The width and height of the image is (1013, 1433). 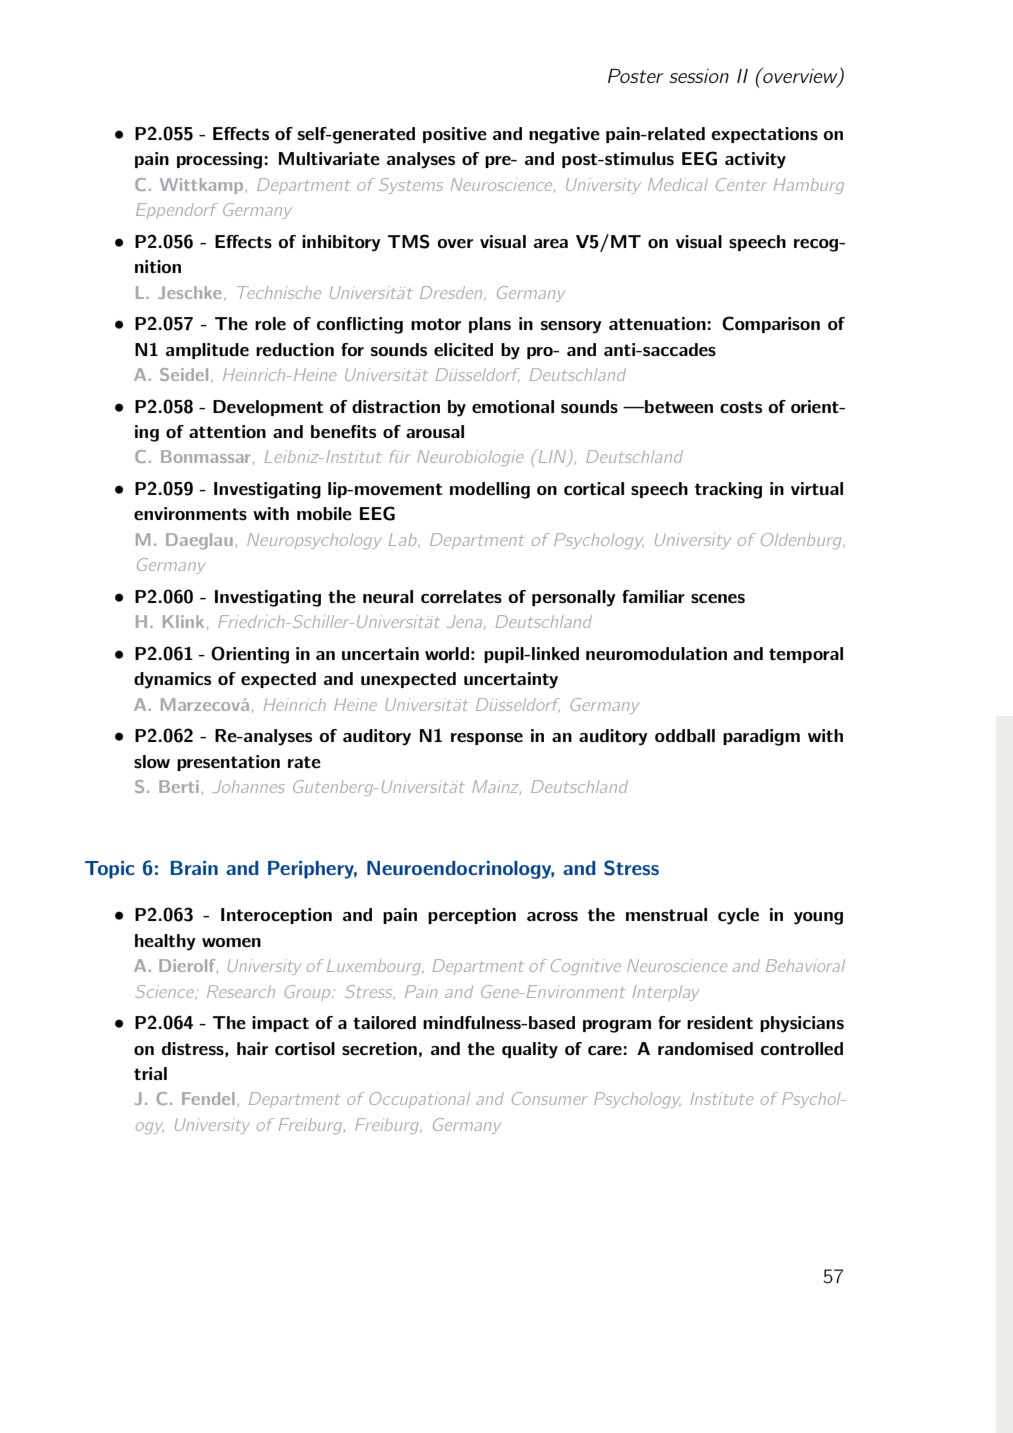 What do you see at coordinates (219, 160) in the image?
I see `processing` at bounding box center [219, 160].
